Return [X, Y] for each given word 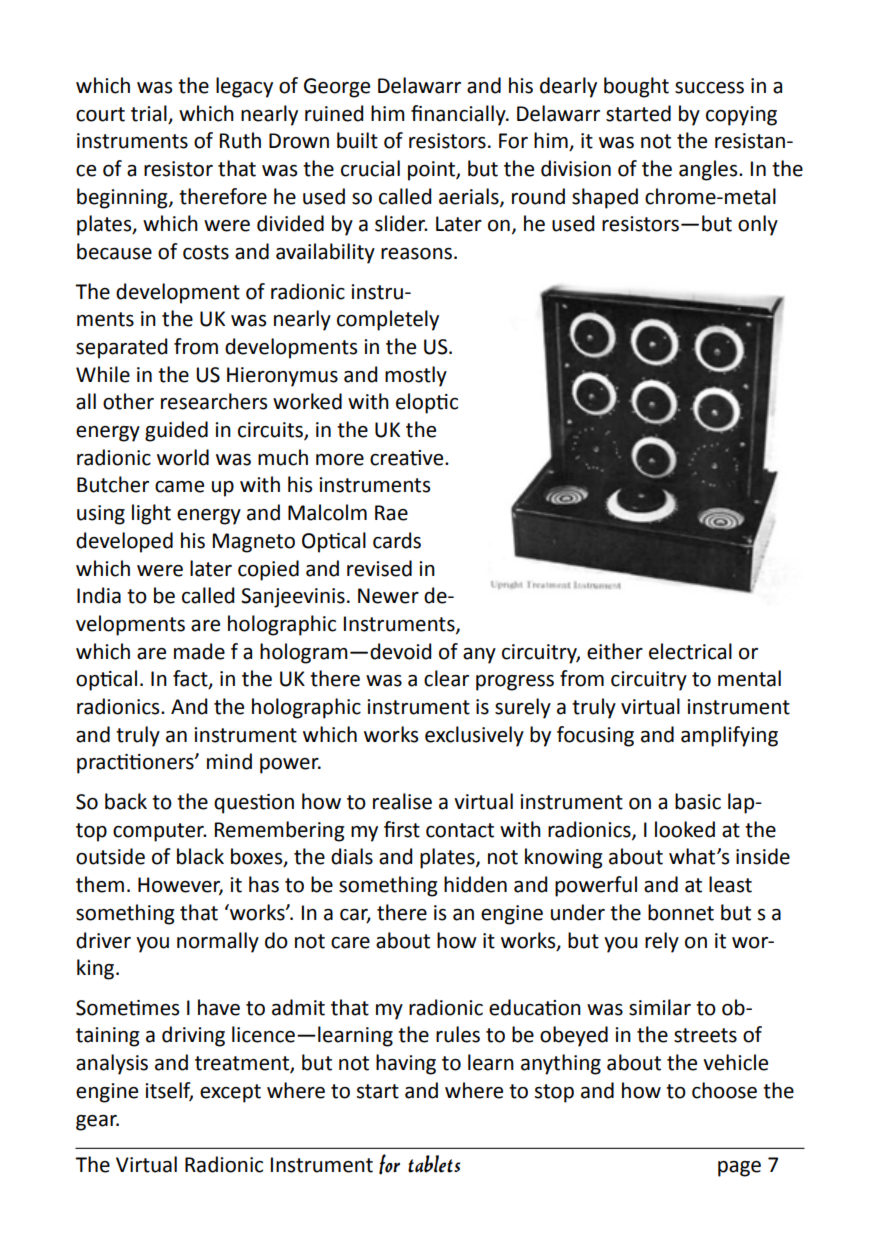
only [758, 225]
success [709, 88]
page [739, 1169]
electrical [690, 651]
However [180, 886]
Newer [388, 596]
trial [149, 113]
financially [459, 115]
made [199, 651]
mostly [416, 376]
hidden [475, 884]
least [730, 884]
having [406, 1064]
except [230, 1093]
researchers [214, 401]
